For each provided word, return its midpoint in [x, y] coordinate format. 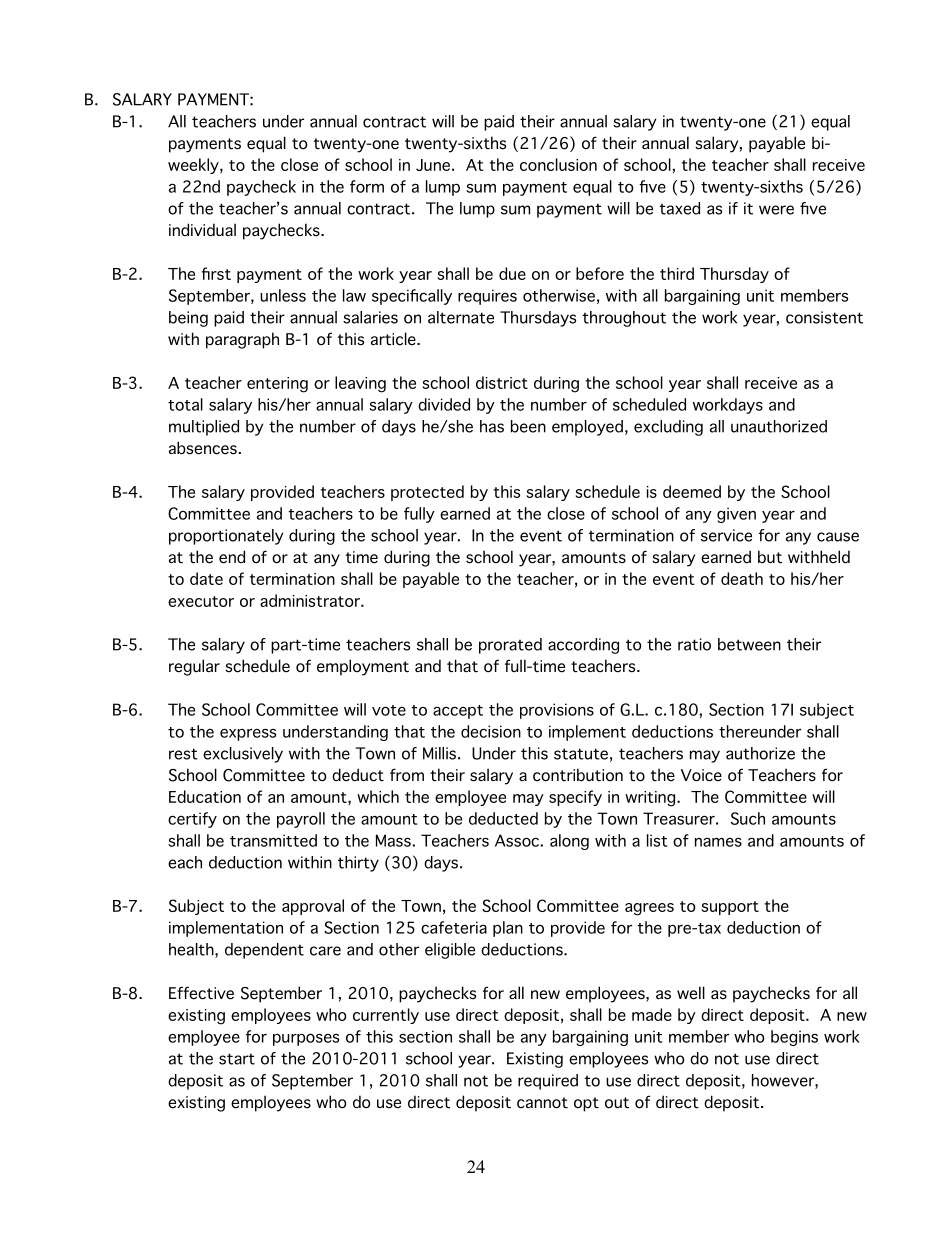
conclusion [558, 164]
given [736, 515]
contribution [578, 775]
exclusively [243, 755]
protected [427, 493]
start [237, 1059]
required [548, 1082]
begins [794, 1038]
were [776, 210]
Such [748, 818]
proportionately [226, 537]
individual [202, 230]
